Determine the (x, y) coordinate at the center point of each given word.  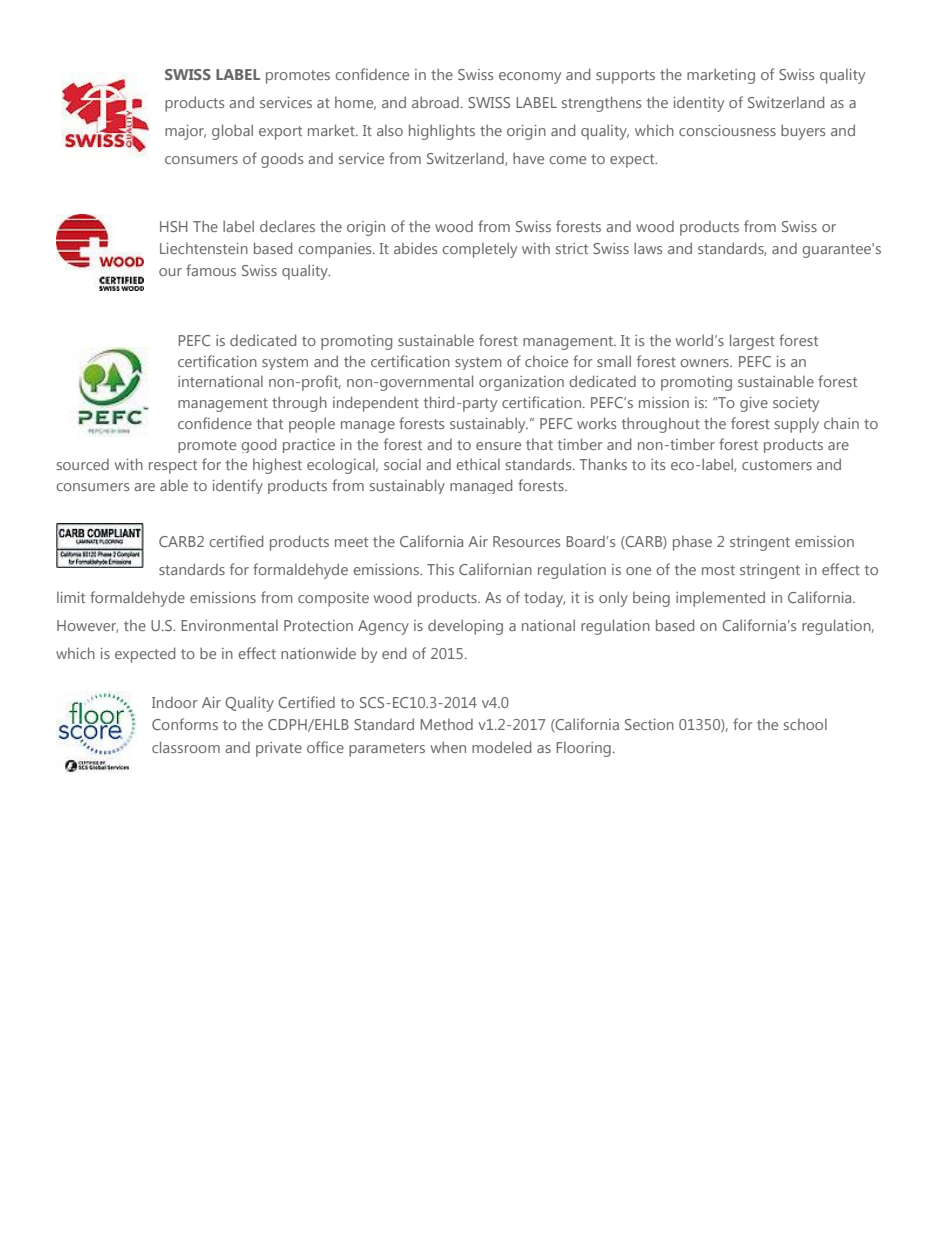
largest (752, 342)
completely (479, 250)
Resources (526, 541)
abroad (435, 102)
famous (211, 270)
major (185, 132)
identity (699, 104)
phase (692, 543)
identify (238, 486)
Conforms (185, 724)
